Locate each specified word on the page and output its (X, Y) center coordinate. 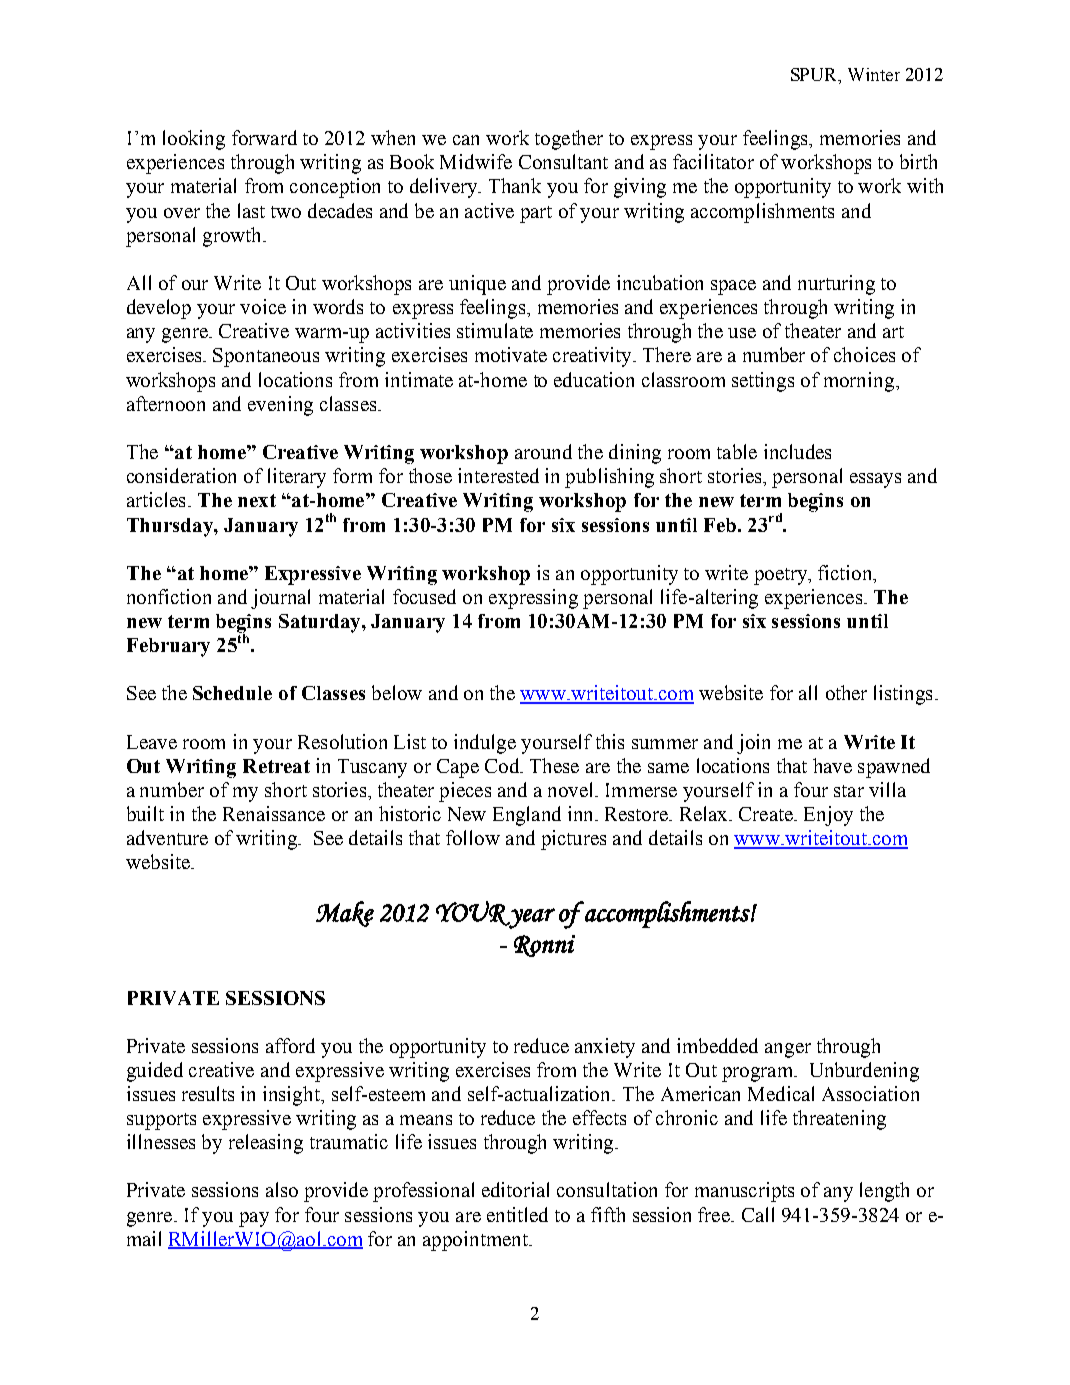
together (569, 140)
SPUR (815, 74)
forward (264, 137)
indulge (485, 744)
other (846, 692)
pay (254, 1219)
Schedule (232, 693)
